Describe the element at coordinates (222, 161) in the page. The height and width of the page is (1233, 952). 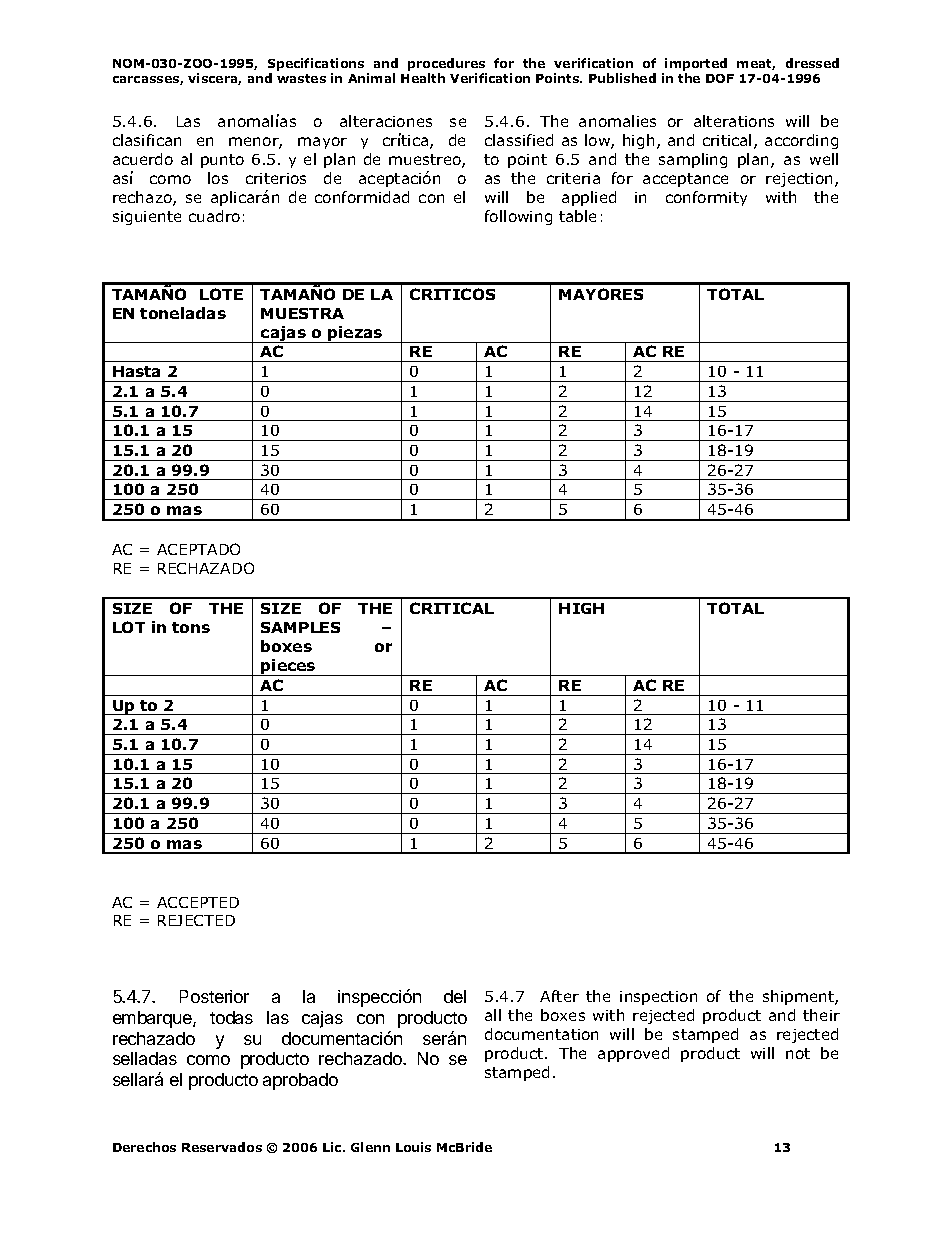
I see `punto` at that location.
